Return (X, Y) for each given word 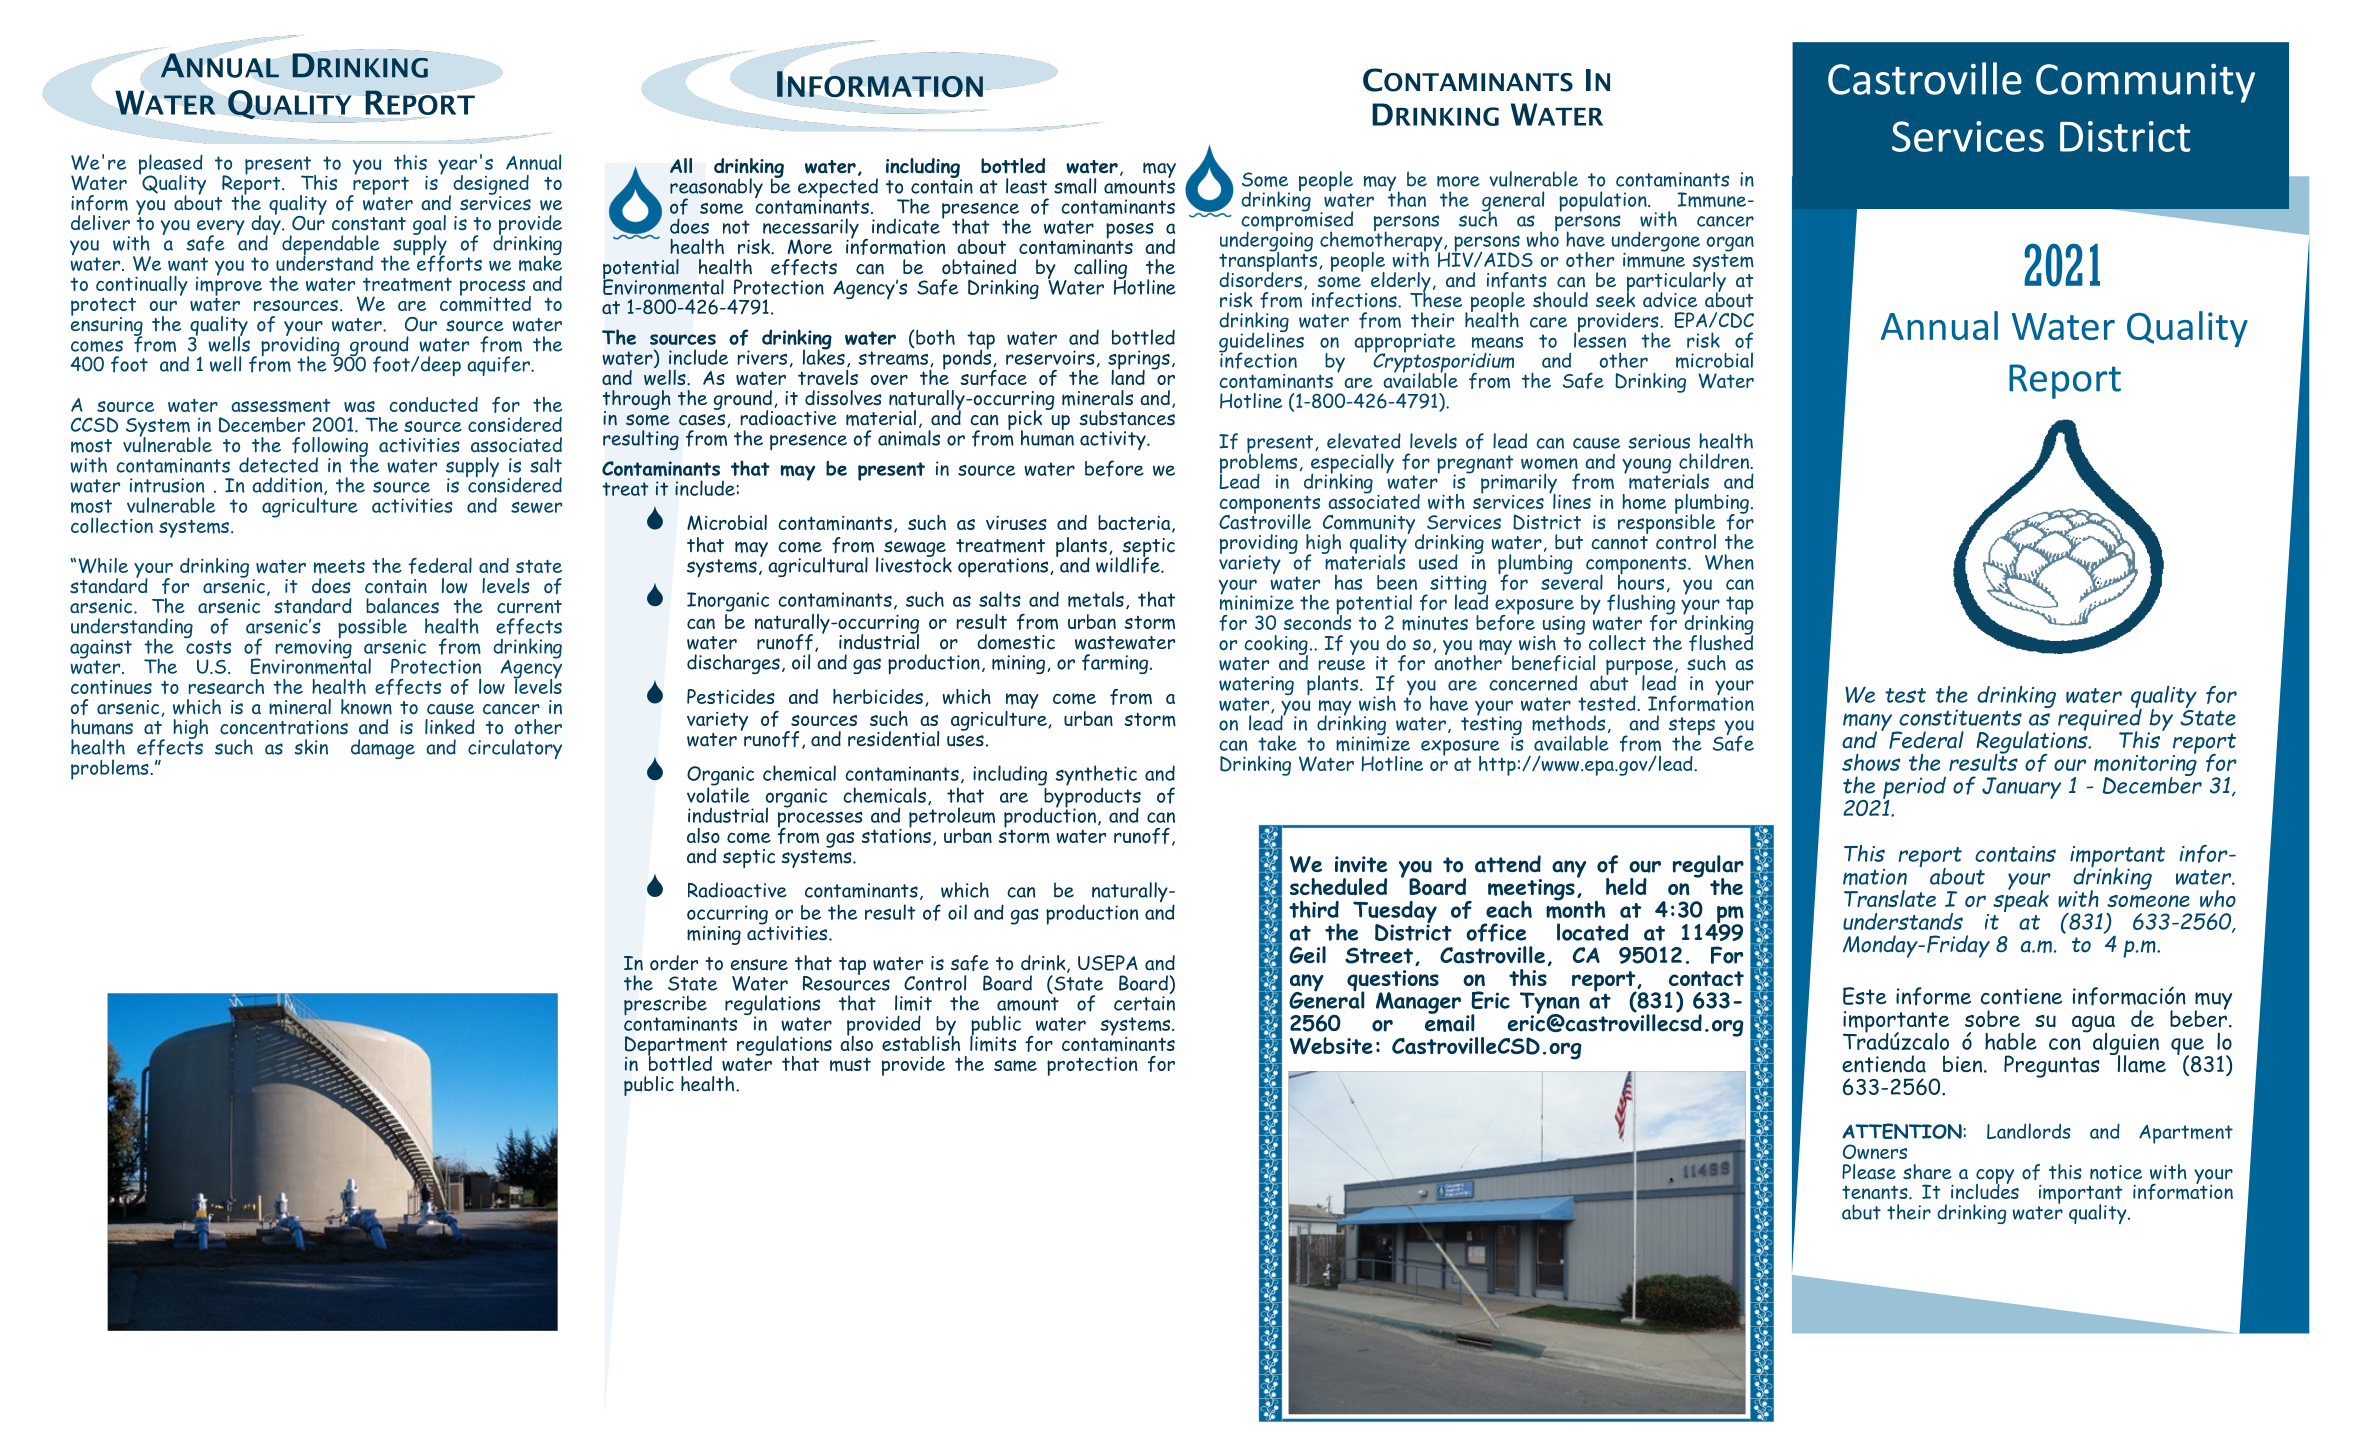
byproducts (1091, 797)
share (1927, 1172)
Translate (1890, 898)
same (1015, 1066)
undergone (1656, 242)
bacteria (1135, 524)
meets (339, 566)
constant (369, 224)
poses (1130, 232)
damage (383, 749)
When (1729, 562)
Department (676, 1047)
